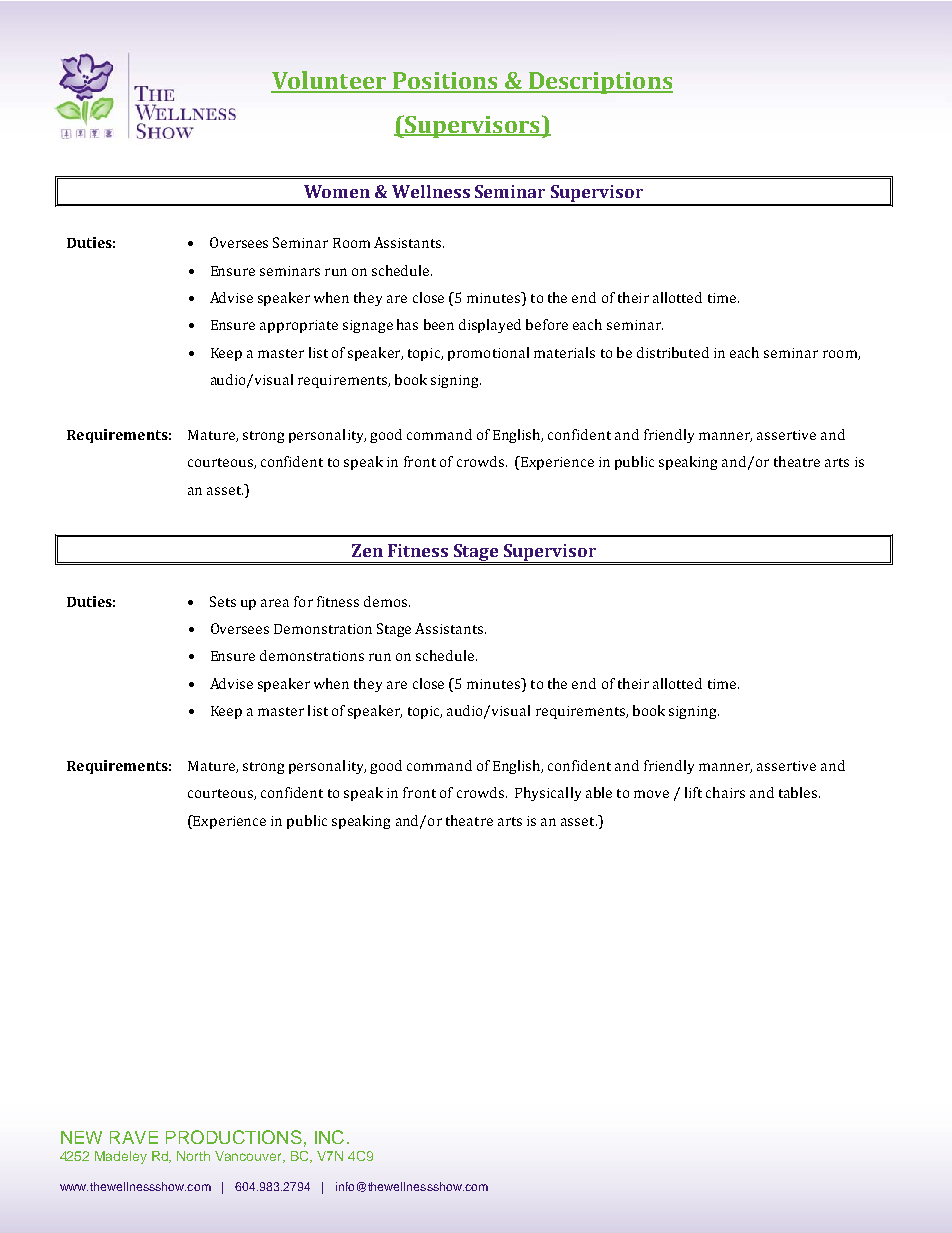 The height and width of the image is (1233, 952). Describe the element at coordinates (134, 1137) in the image. I see `RAVE` at that location.
